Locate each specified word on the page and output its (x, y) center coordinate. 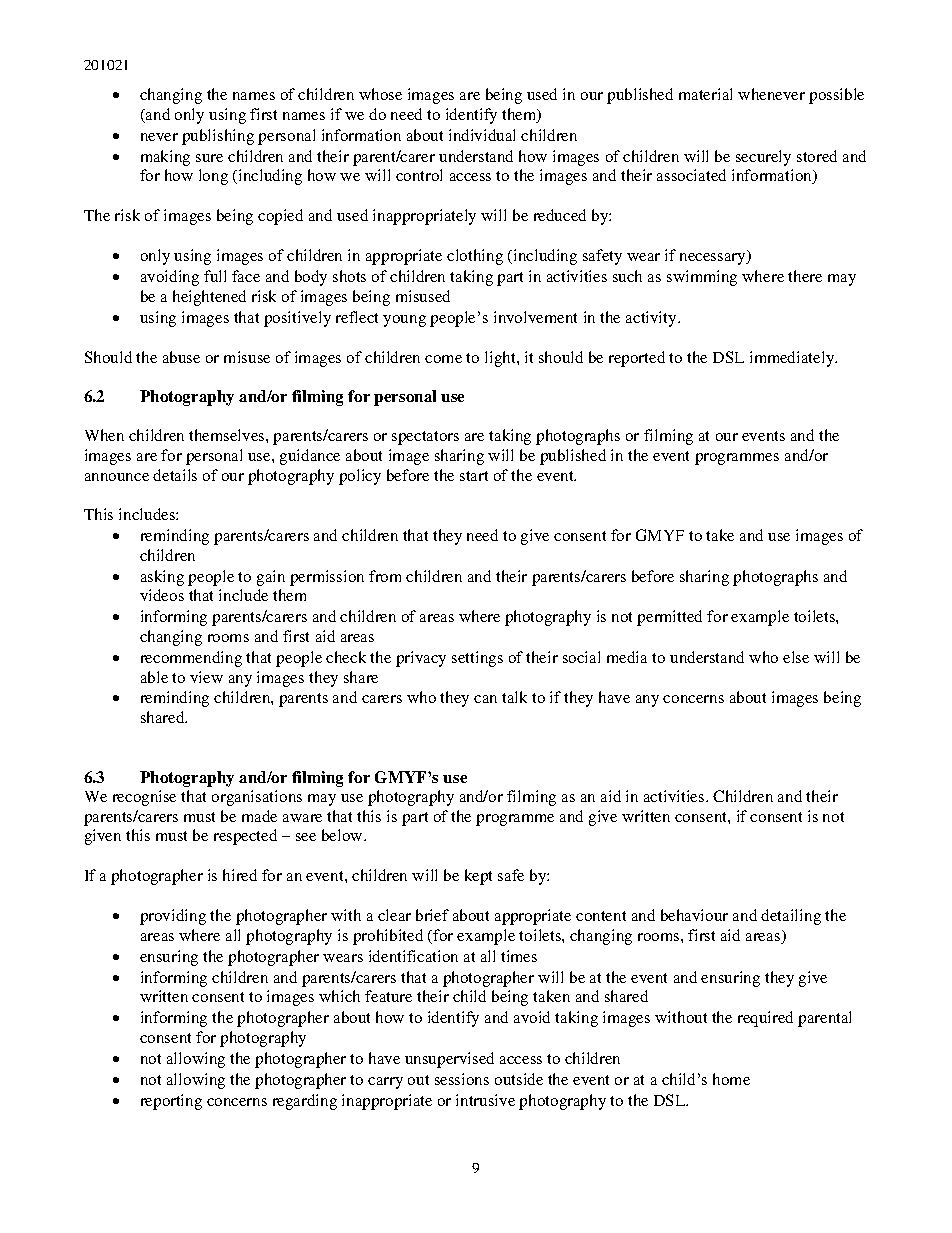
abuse (181, 357)
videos (162, 595)
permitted (669, 618)
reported (637, 359)
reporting (171, 1102)
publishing (218, 137)
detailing (791, 917)
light (501, 359)
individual (482, 135)
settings (477, 659)
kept (478, 877)
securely (763, 158)
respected (245, 837)
